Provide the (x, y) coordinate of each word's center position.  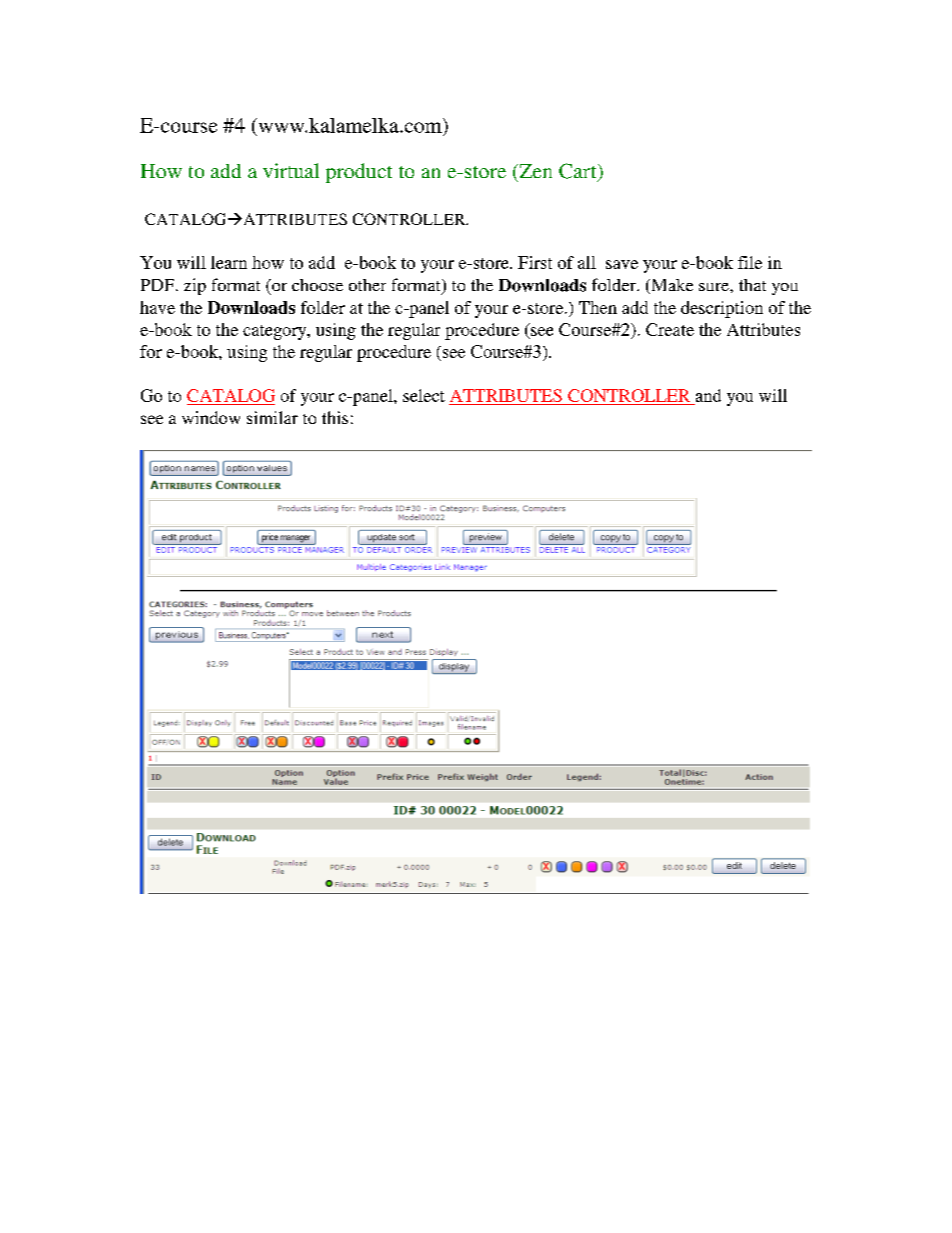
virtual (291, 170)
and (708, 395)
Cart (579, 172)
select (424, 395)
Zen (534, 171)
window (211, 417)
